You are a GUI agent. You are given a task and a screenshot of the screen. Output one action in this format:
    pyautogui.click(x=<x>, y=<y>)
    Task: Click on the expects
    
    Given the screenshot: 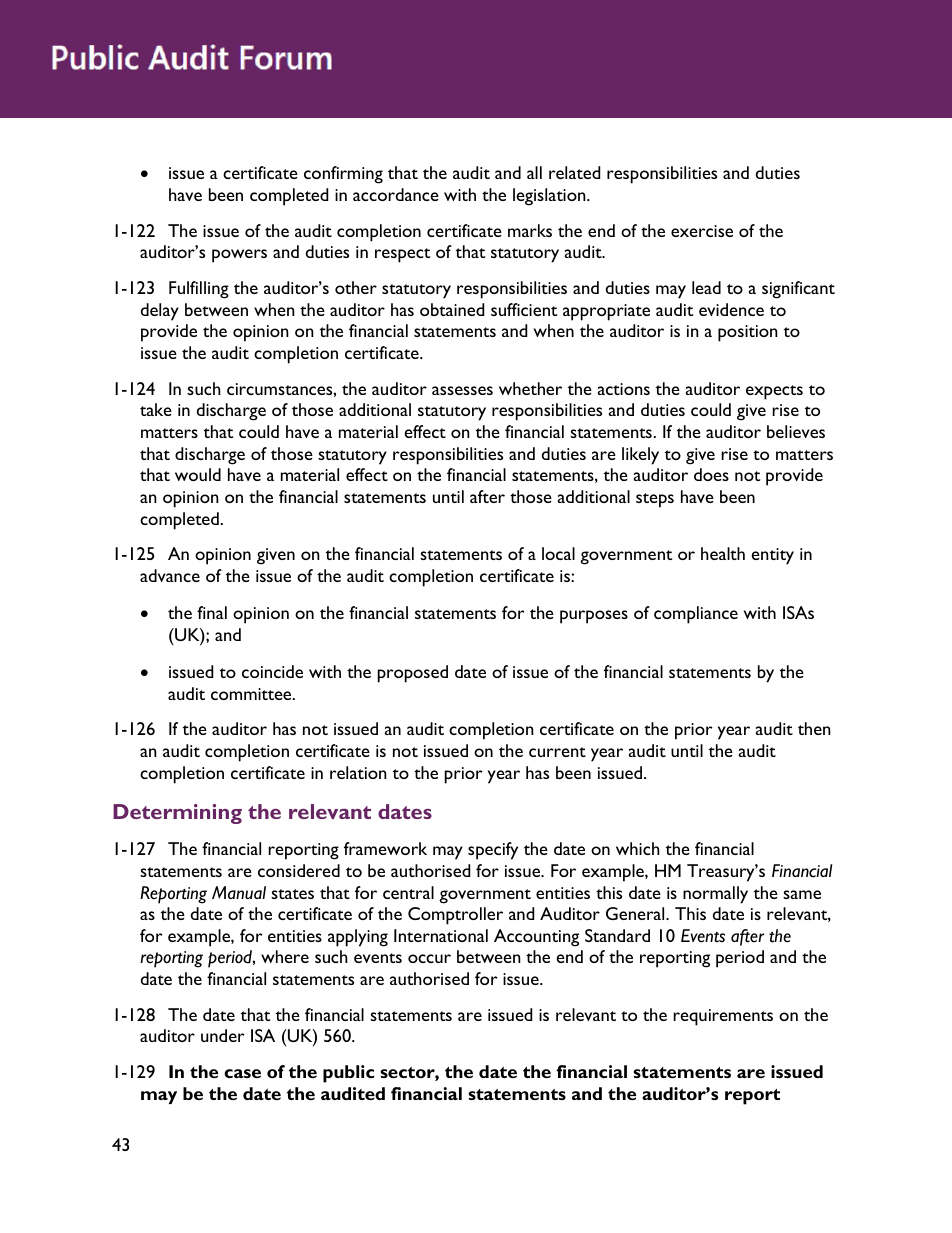 What is the action you would take?
    pyautogui.click(x=774, y=392)
